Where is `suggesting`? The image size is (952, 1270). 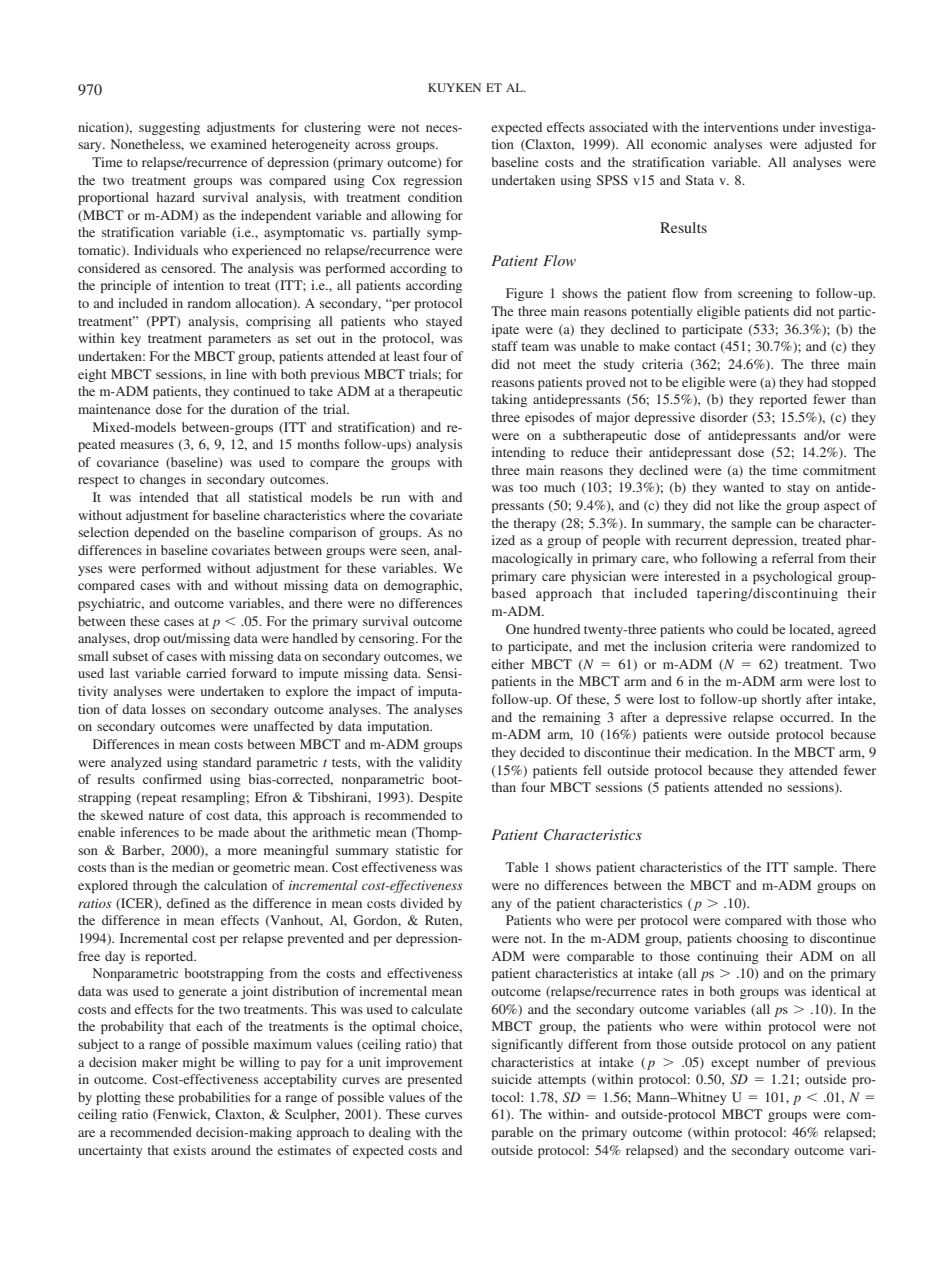
suggesting is located at coordinates (169, 128).
